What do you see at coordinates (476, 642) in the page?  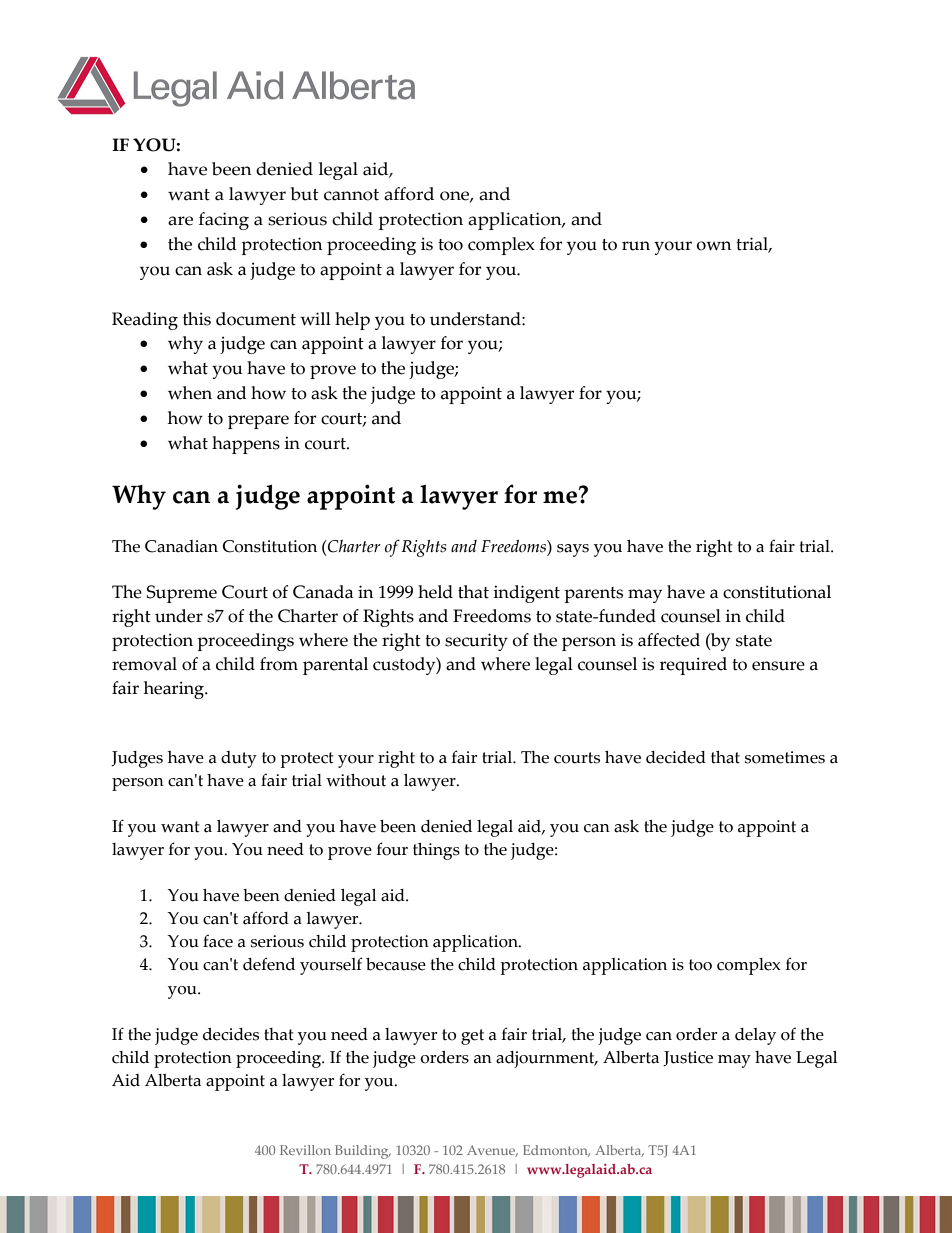 I see `security` at bounding box center [476, 642].
